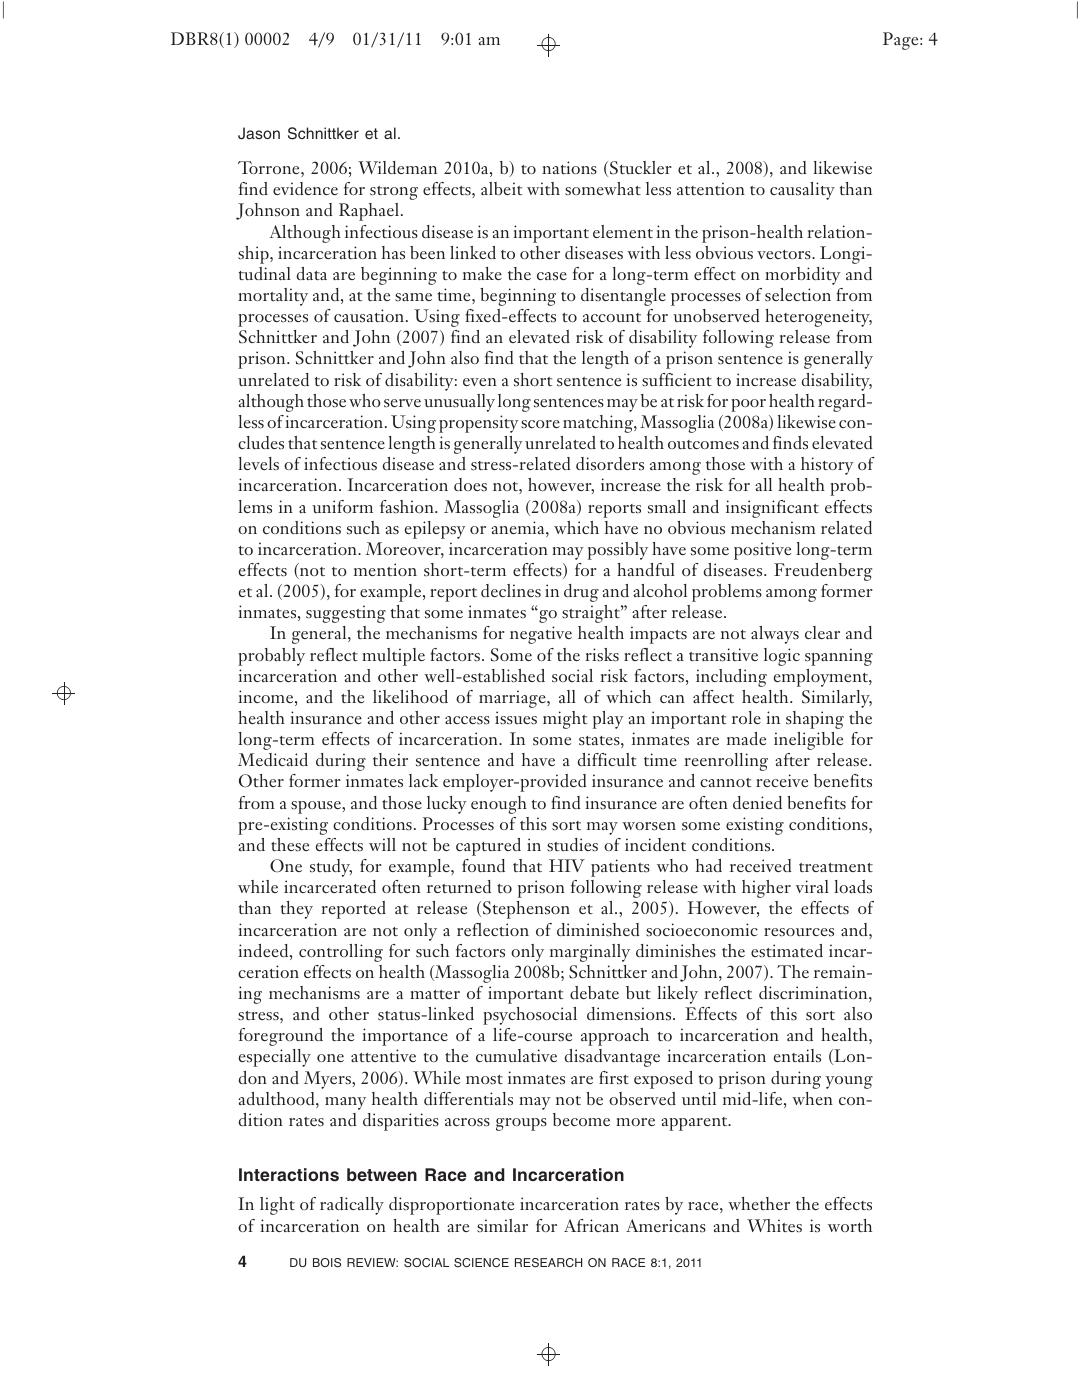  What do you see at coordinates (281, 1037) in the page?
I see `foreground` at bounding box center [281, 1037].
